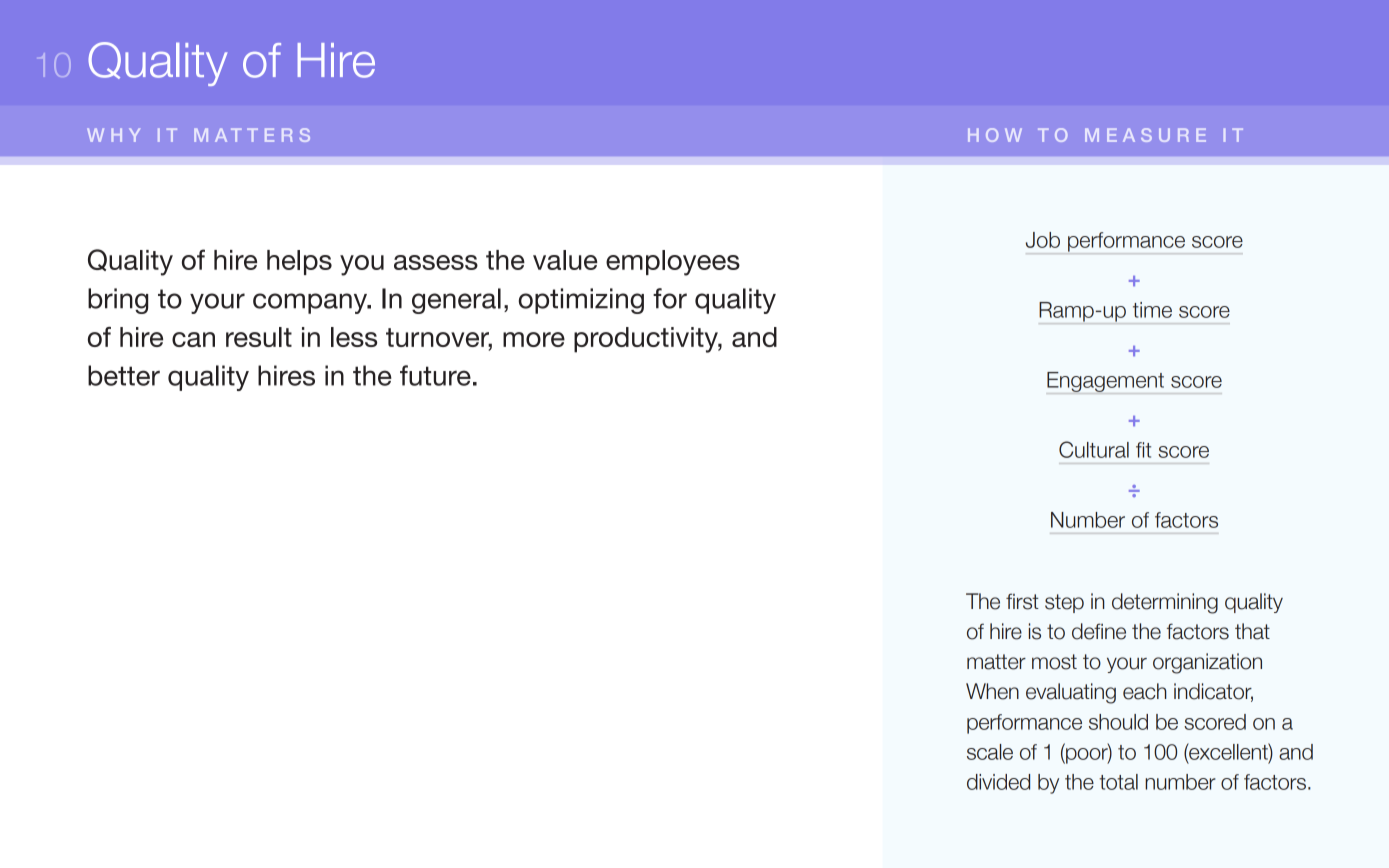  I want to click on total, so click(1118, 782).
